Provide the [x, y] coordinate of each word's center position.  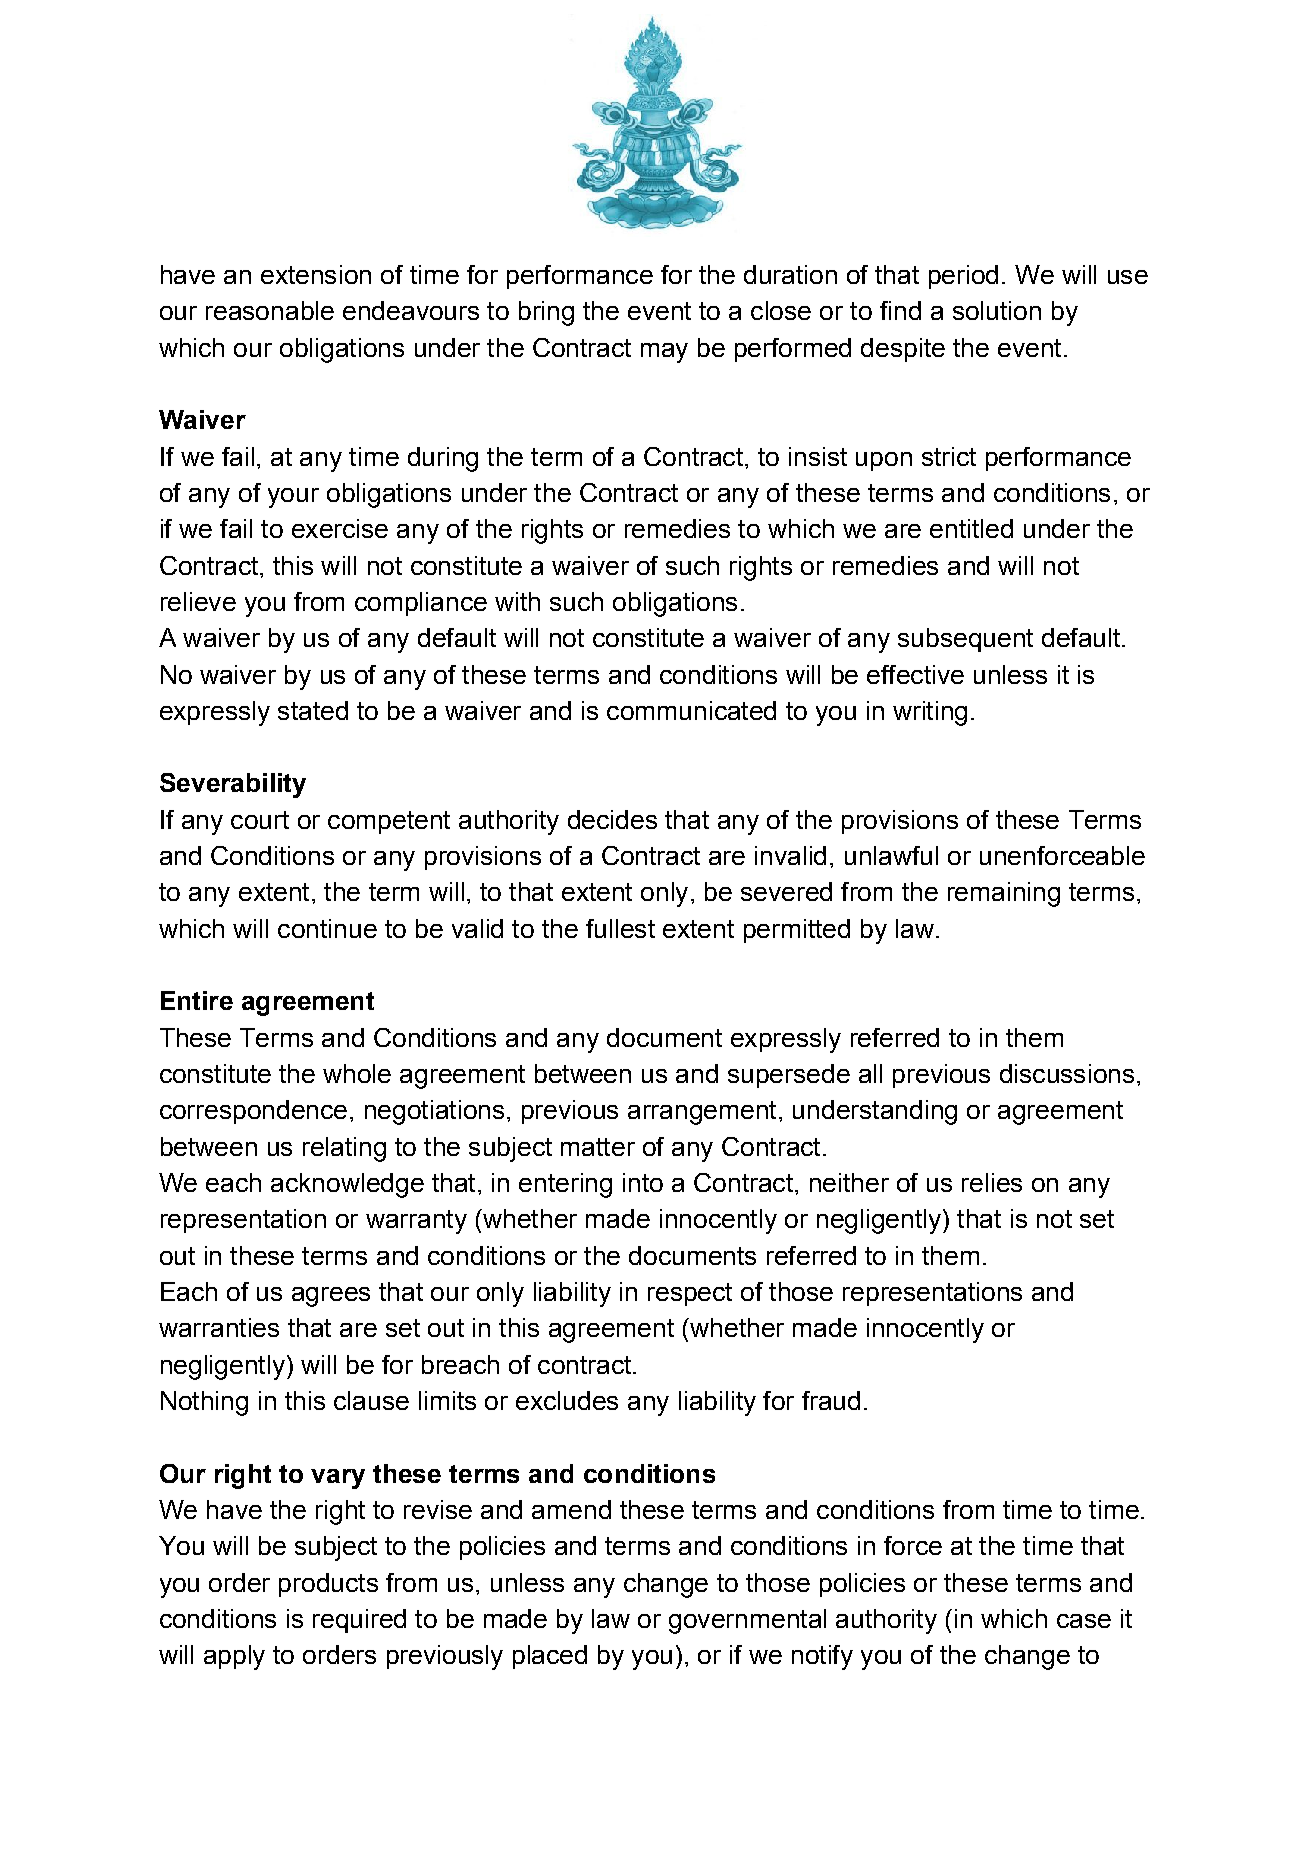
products [328, 1585]
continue [327, 928]
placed [550, 1657]
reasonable [270, 310]
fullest [620, 928]
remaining [1004, 894]
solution [997, 310]
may [664, 353]
